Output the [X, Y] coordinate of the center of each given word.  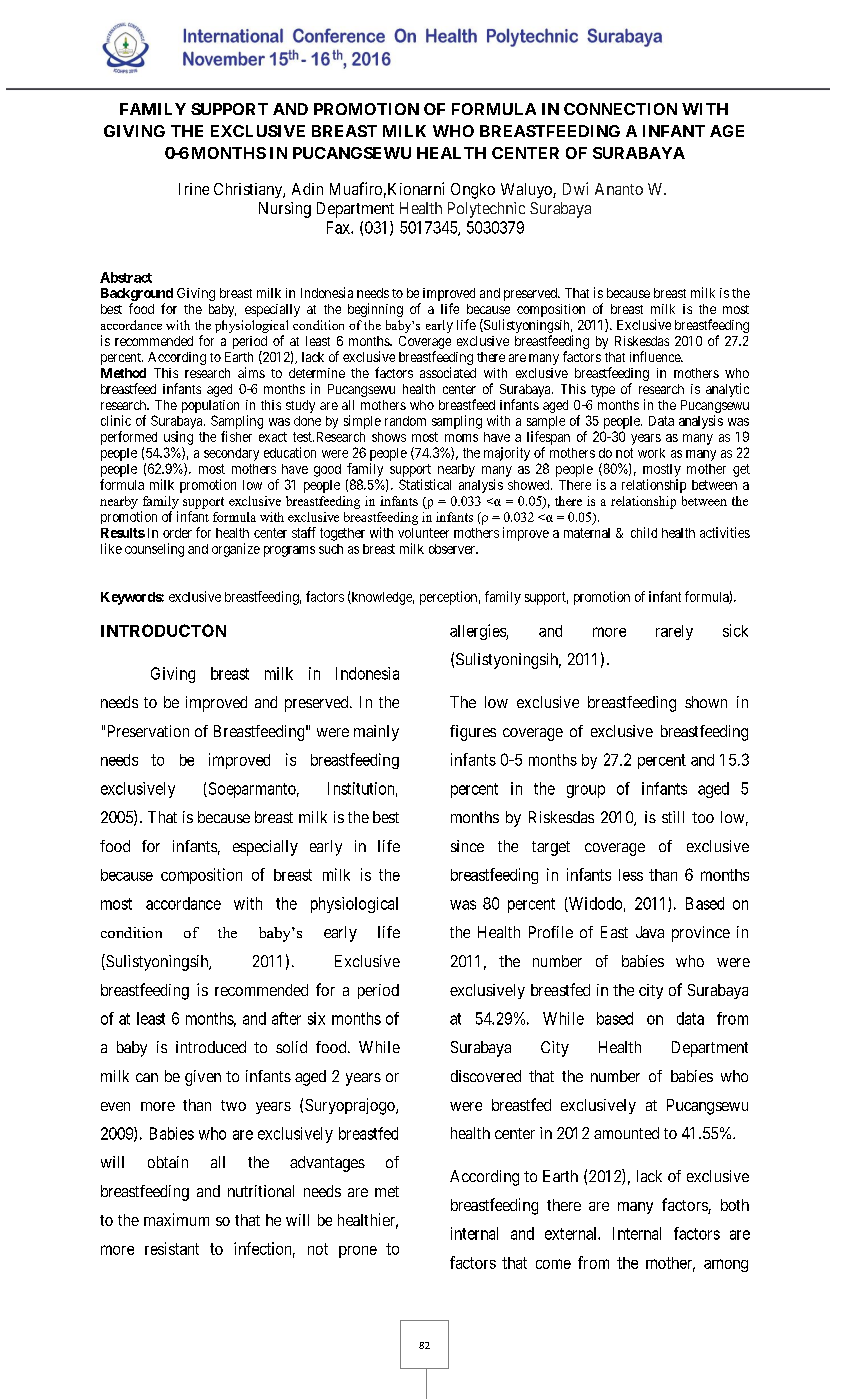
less [631, 875]
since [467, 846]
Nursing [285, 210]
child [644, 532]
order [177, 533]
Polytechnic [486, 210]
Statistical [425, 484]
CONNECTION [620, 109]
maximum [176, 1219]
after [286, 1018]
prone [358, 1252]
